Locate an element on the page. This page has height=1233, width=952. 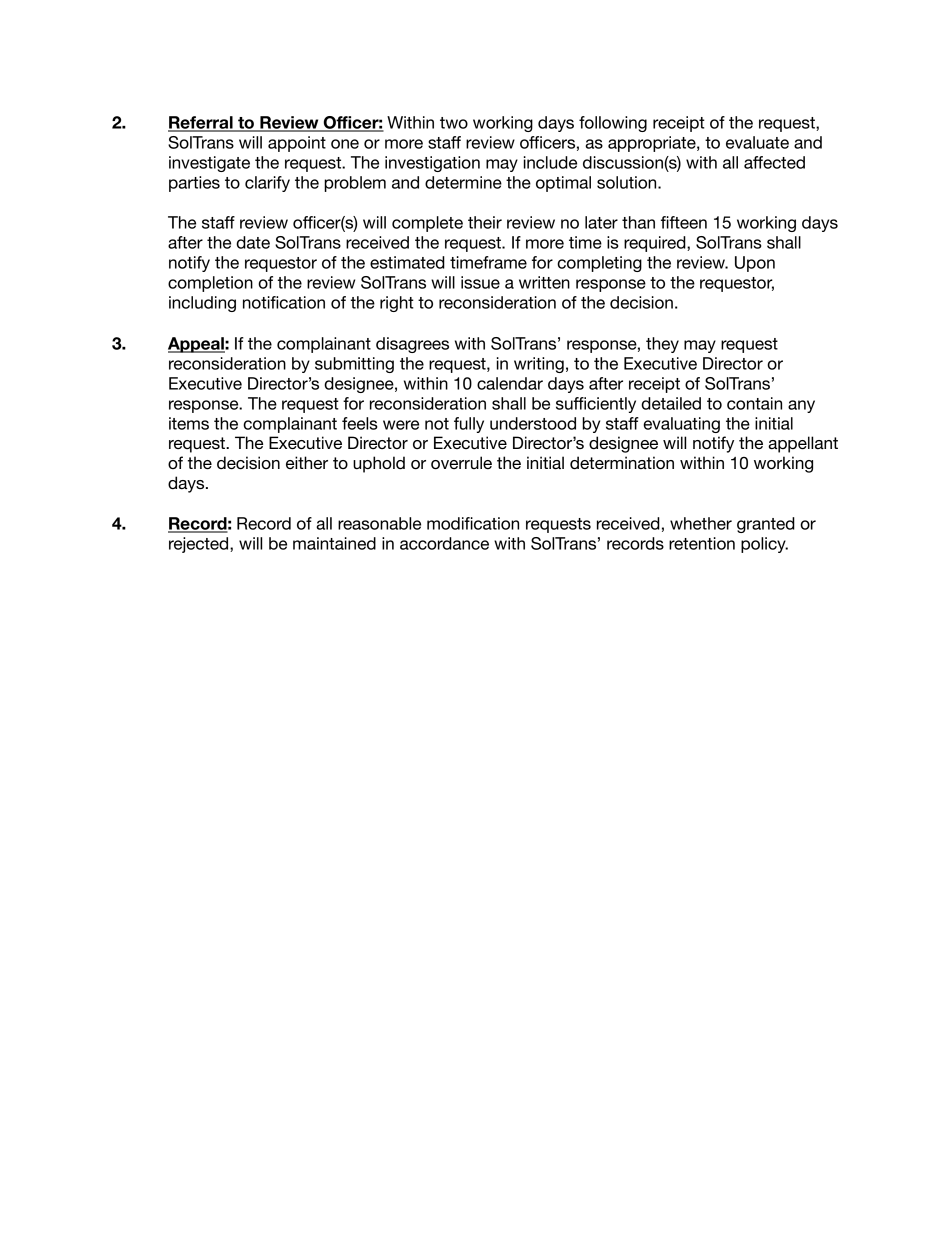
they is located at coordinates (662, 345).
